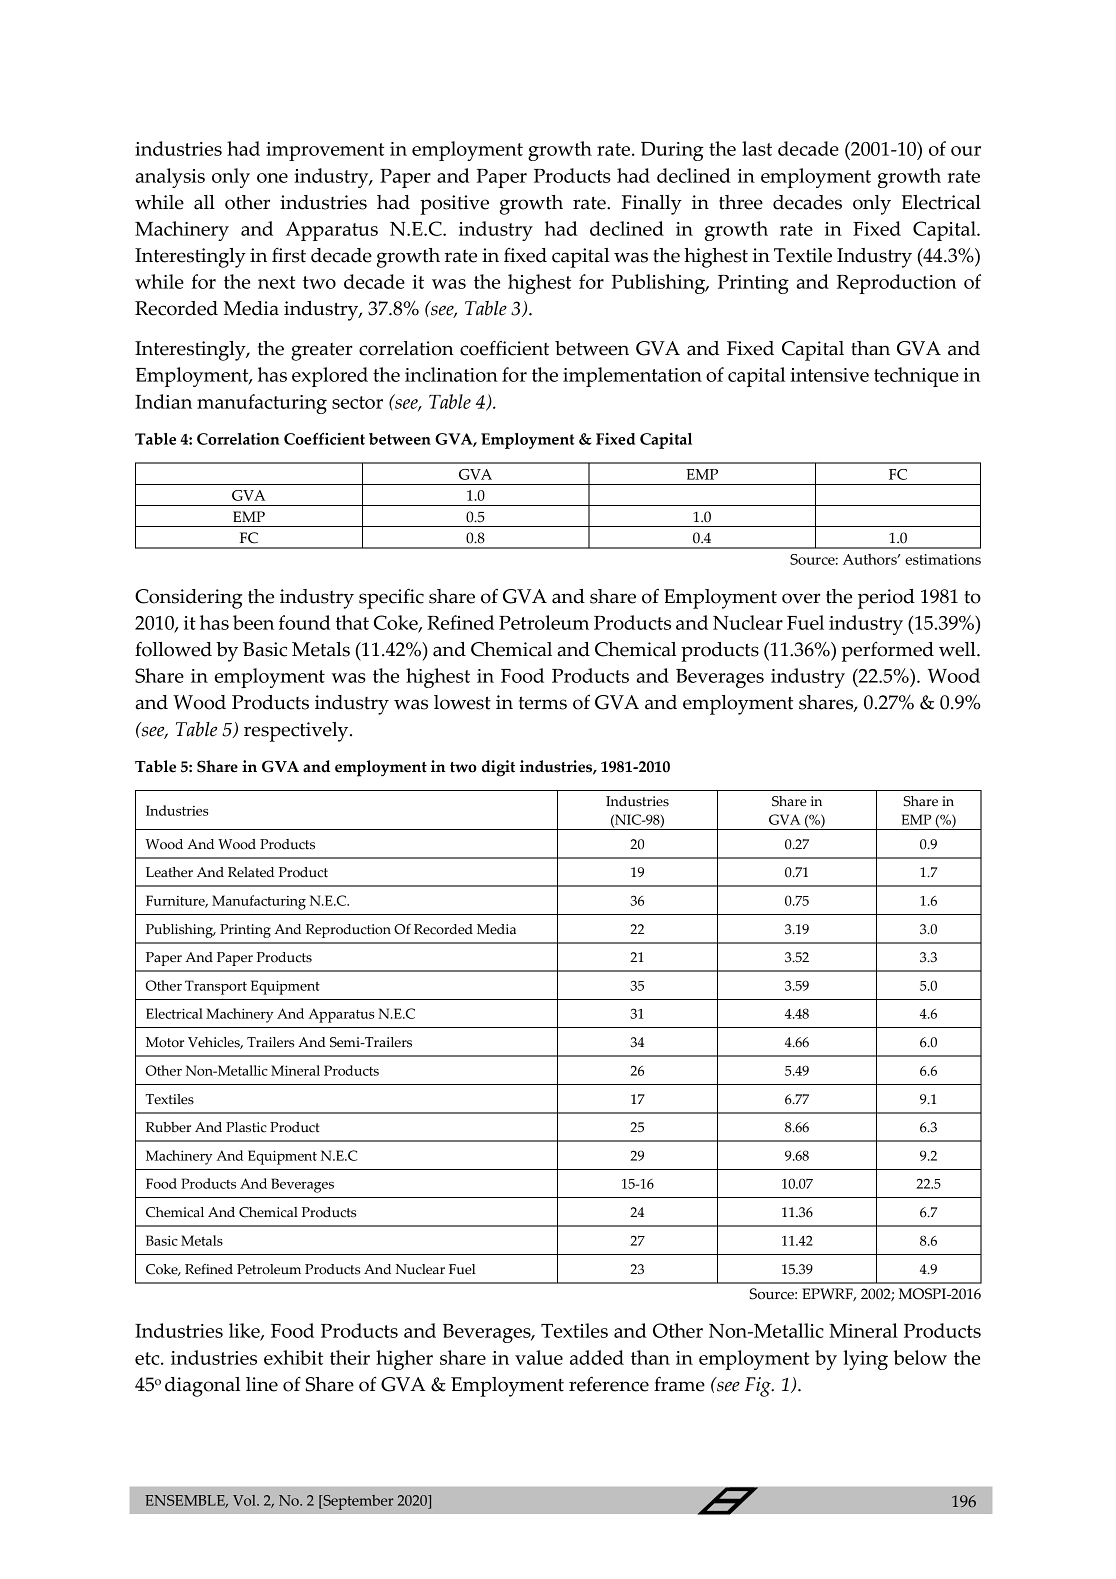 The height and width of the document is (1579, 1116). What do you see at coordinates (865, 1360) in the document?
I see `lying` at bounding box center [865, 1360].
